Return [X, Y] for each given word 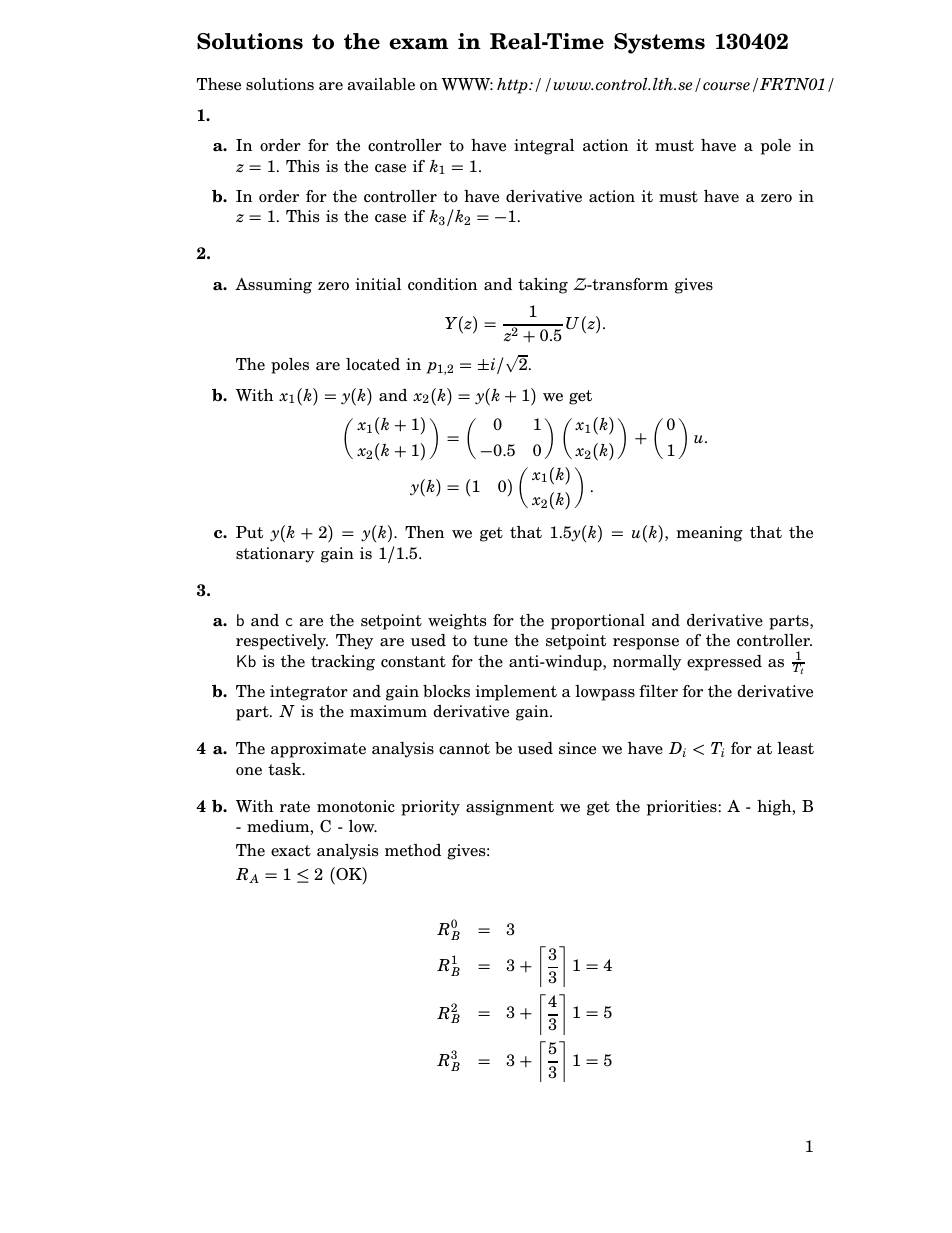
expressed [724, 663]
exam [419, 44]
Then [424, 532]
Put [249, 532]
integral [544, 147]
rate [295, 807]
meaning [709, 534]
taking [543, 286]
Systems [659, 43]
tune [490, 641]
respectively [282, 642]
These [219, 84]
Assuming [273, 286]
